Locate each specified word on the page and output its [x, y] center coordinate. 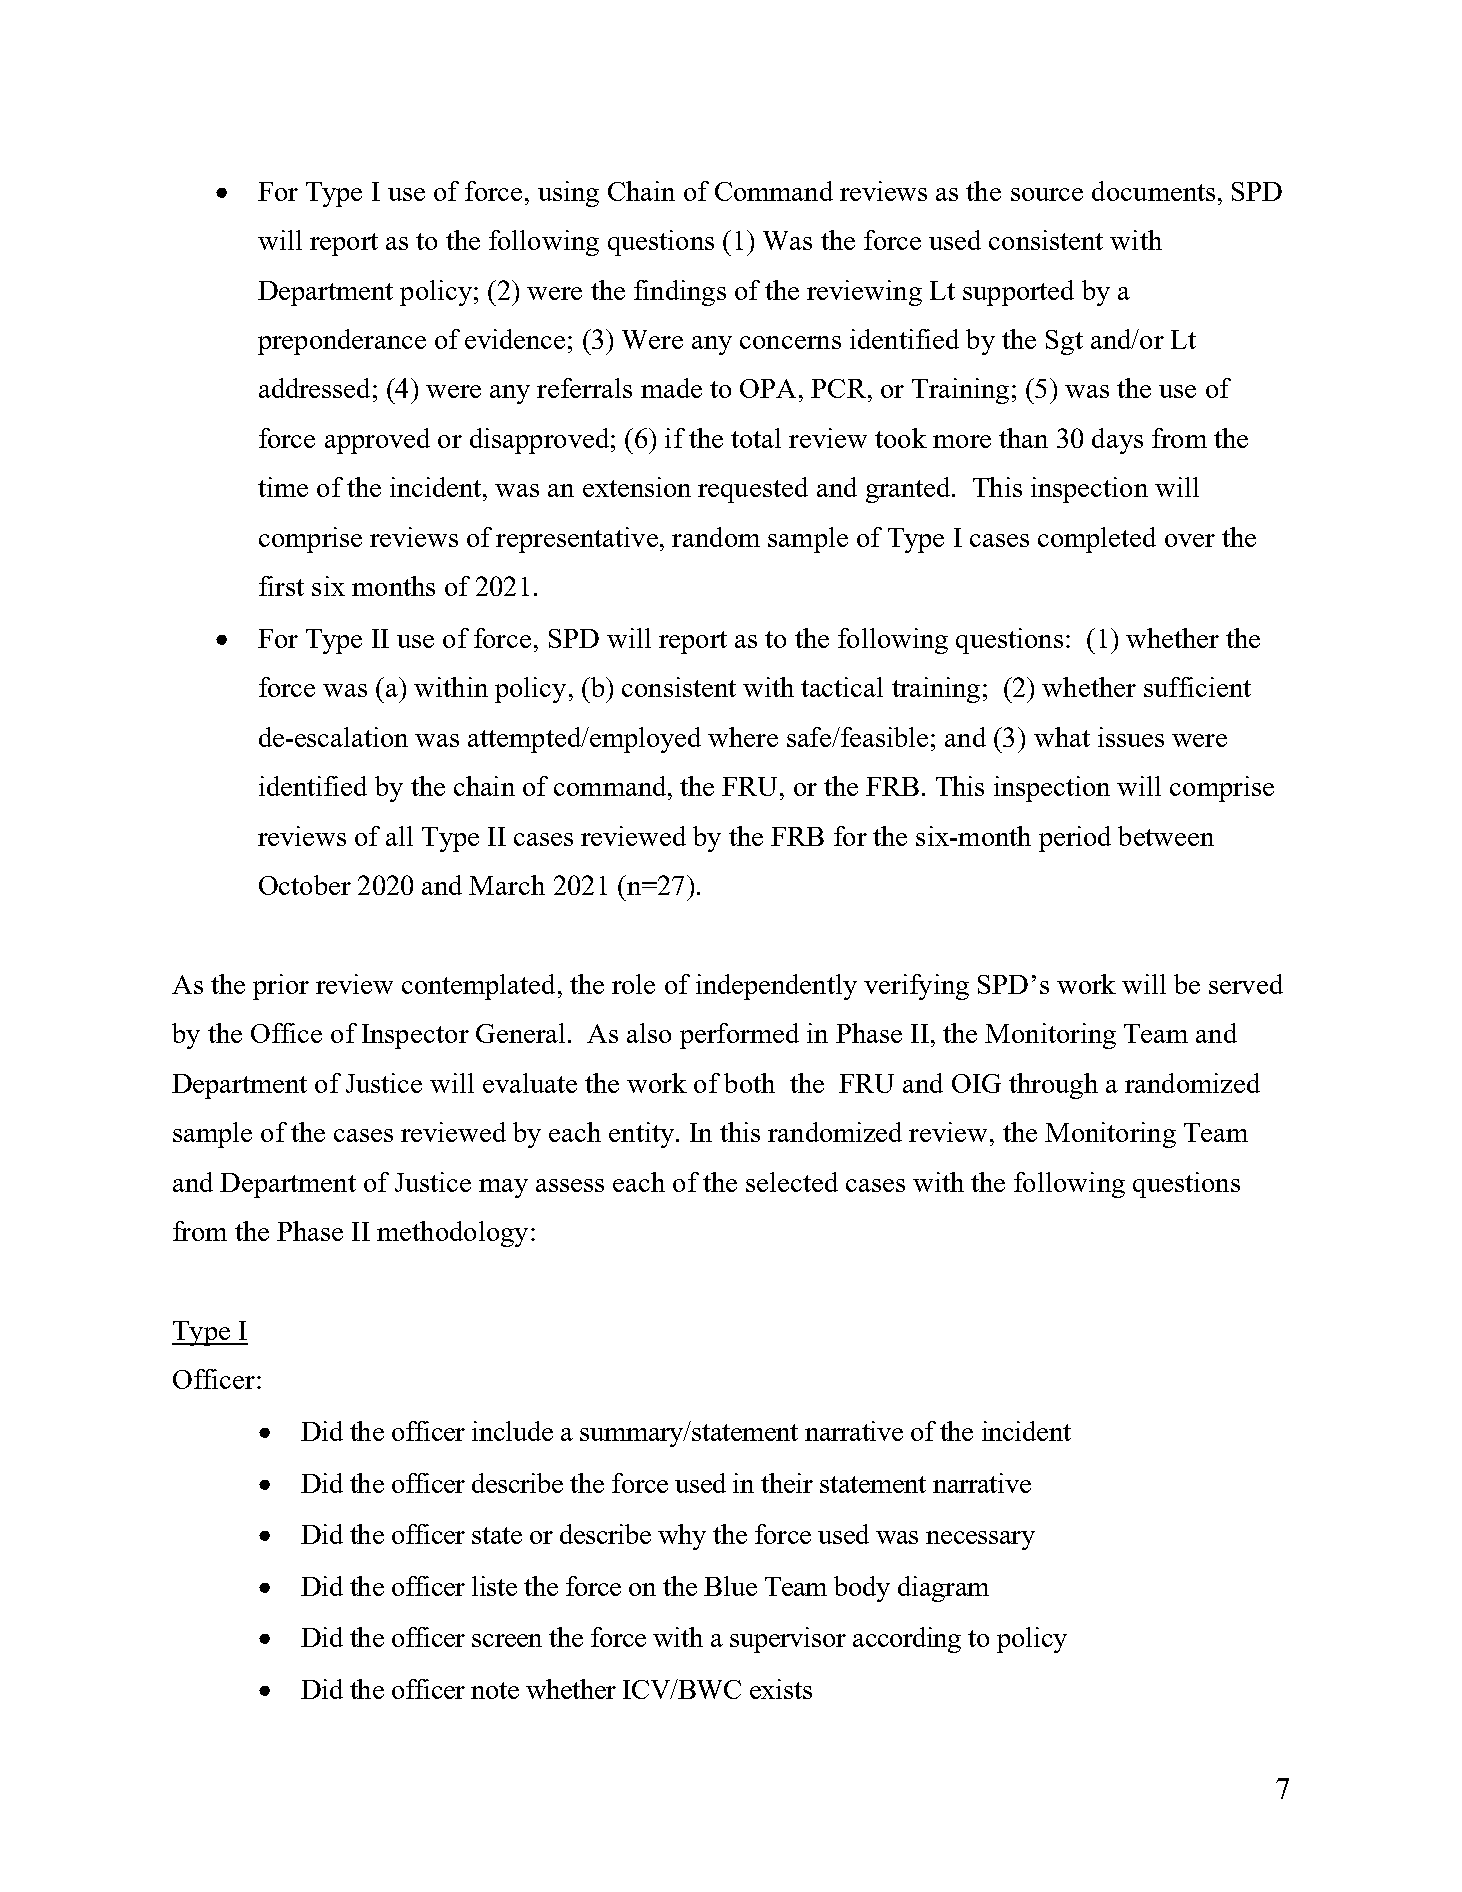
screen [507, 1640]
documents [1153, 191]
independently [776, 987]
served [1246, 984]
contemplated [478, 987]
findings [680, 293]
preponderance [342, 342]
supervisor [788, 1640]
